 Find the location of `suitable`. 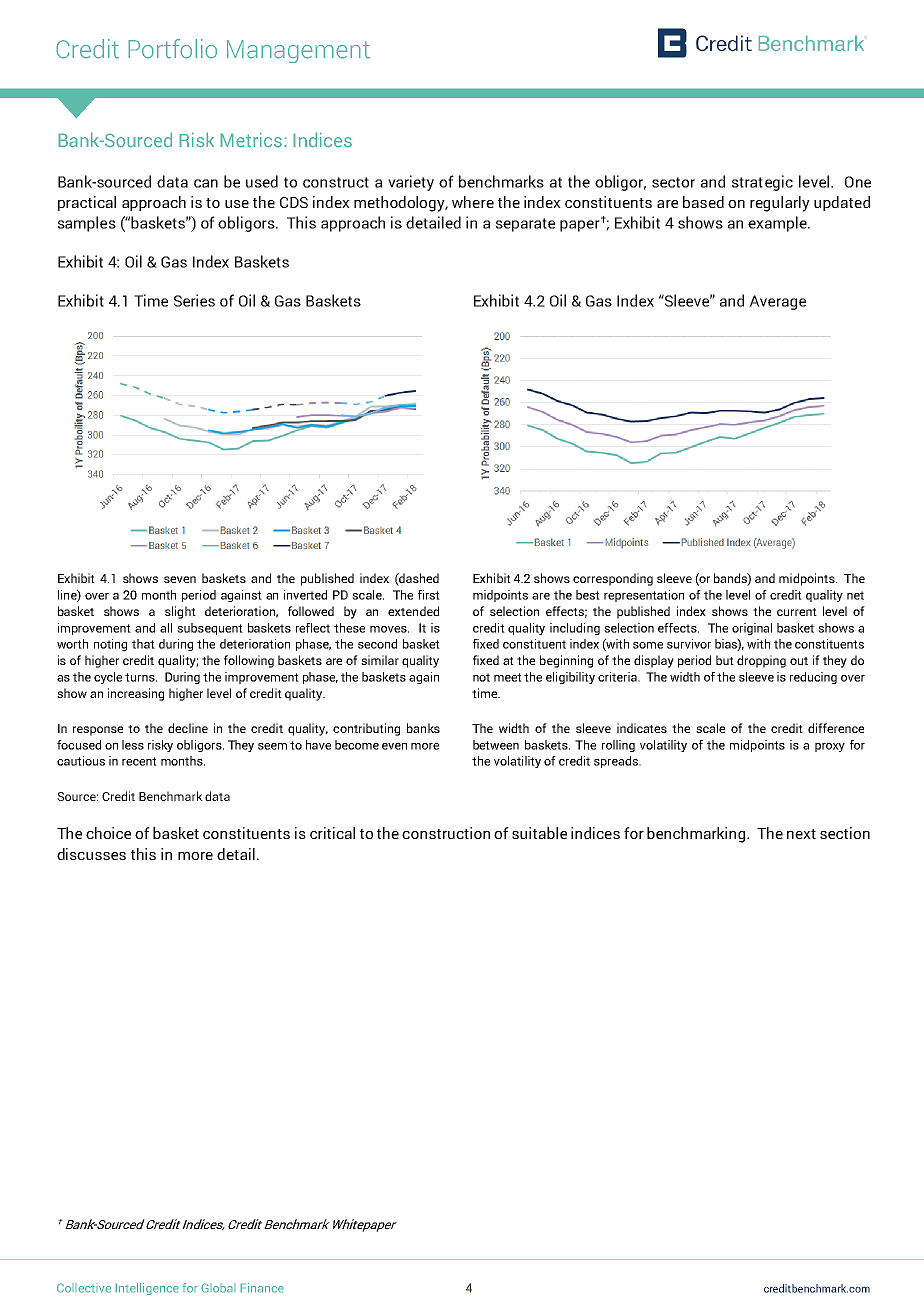

suitable is located at coordinates (539, 833).
